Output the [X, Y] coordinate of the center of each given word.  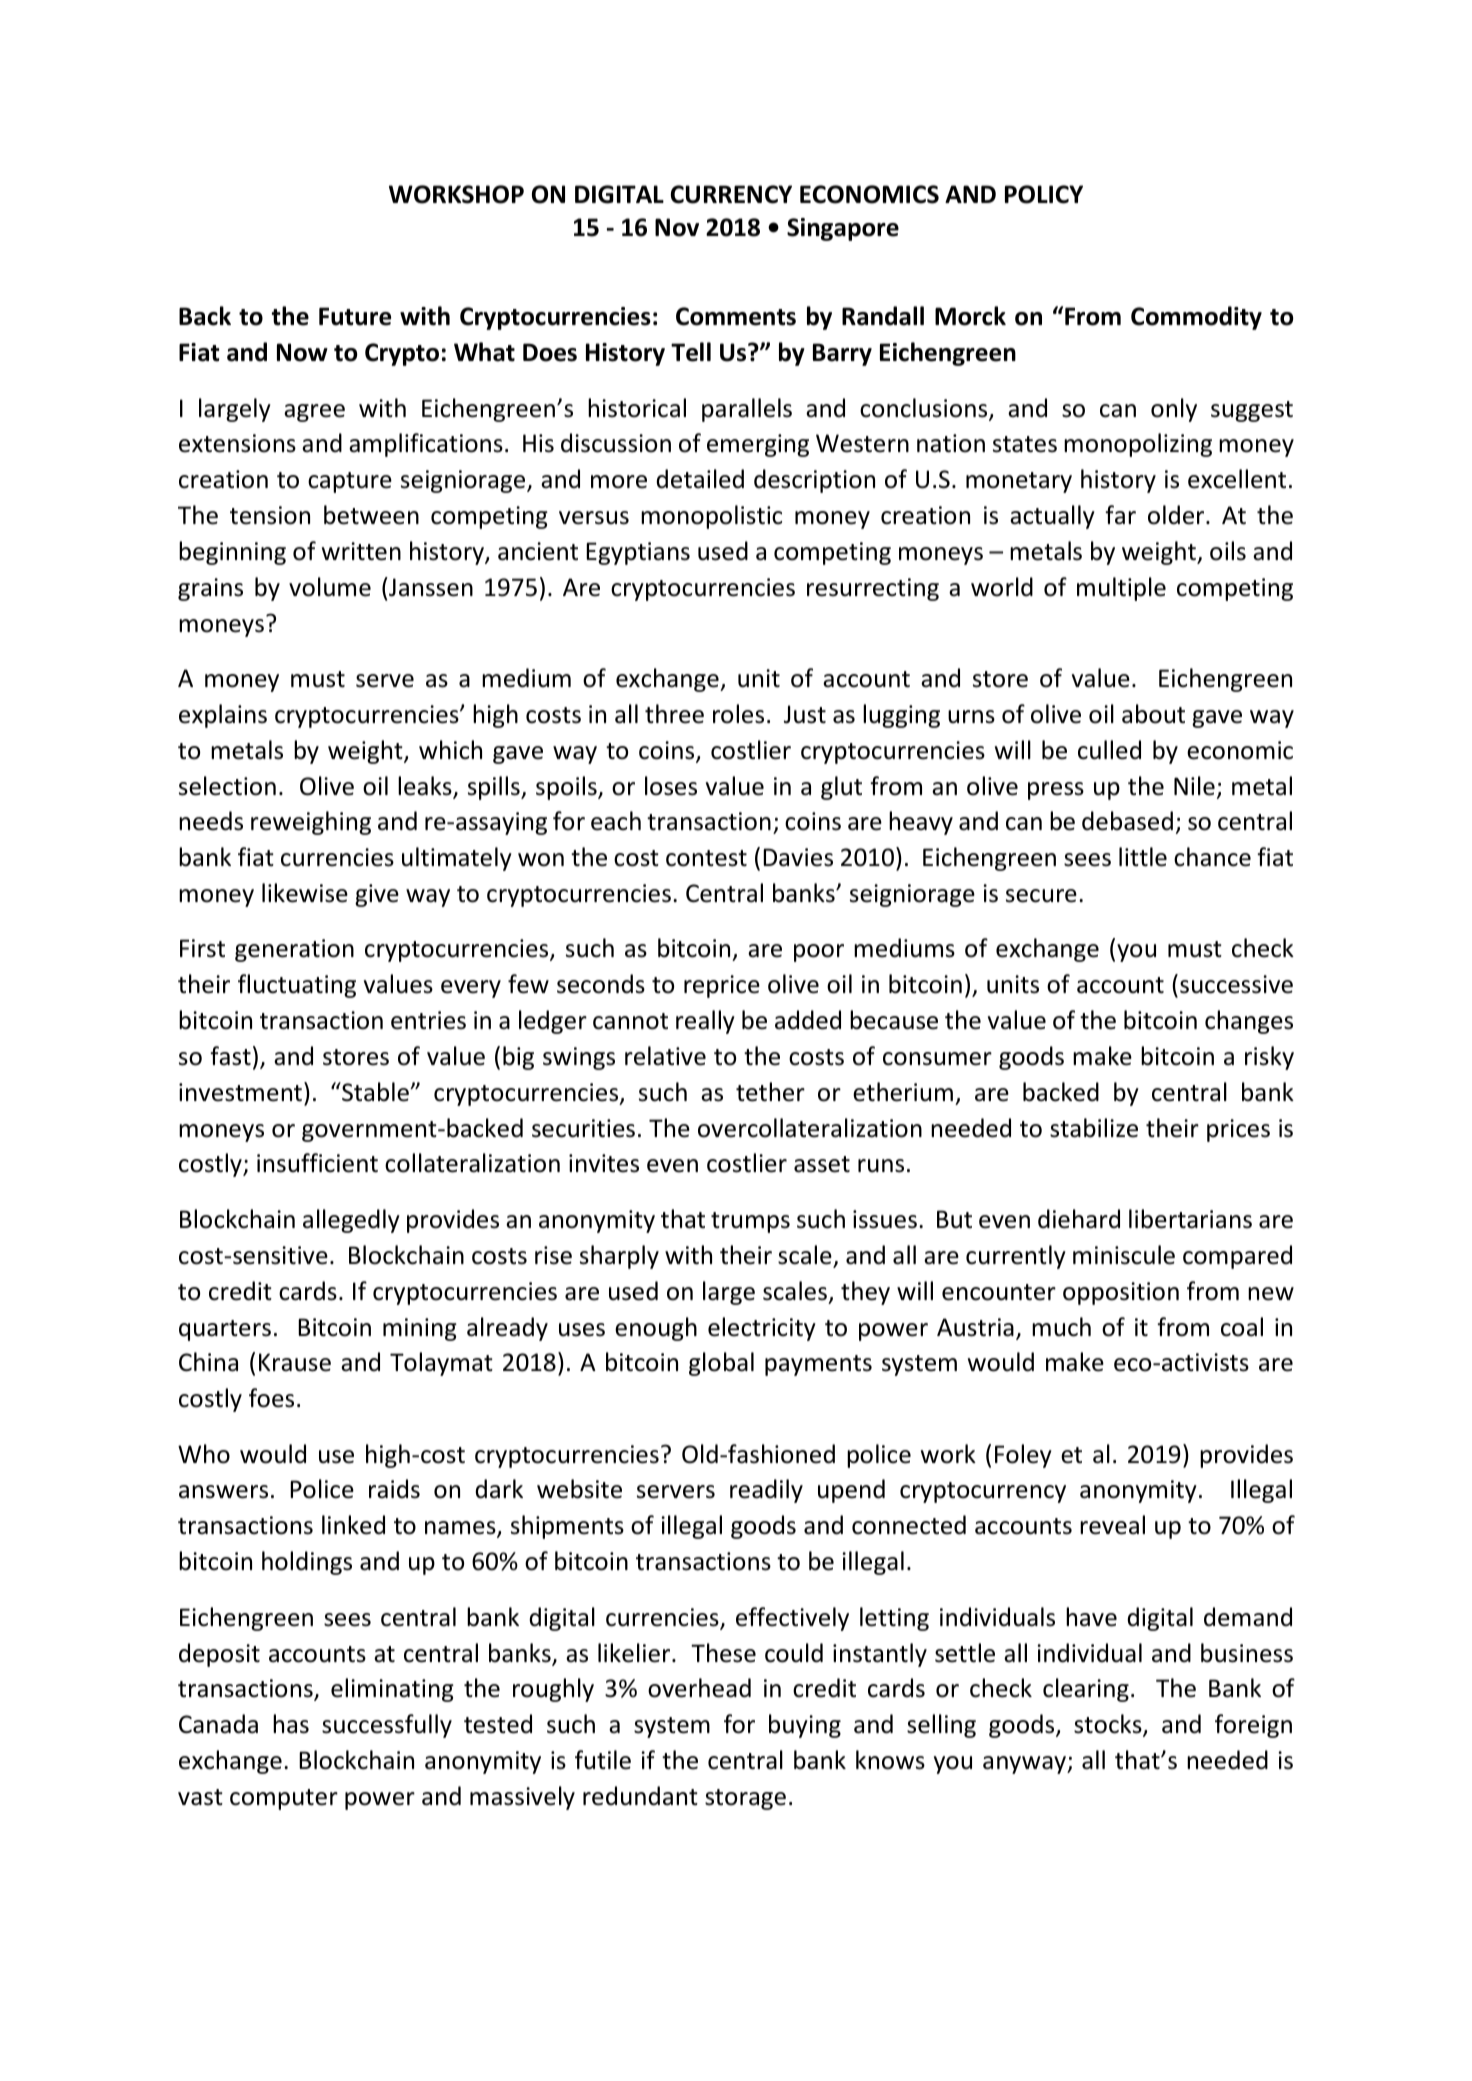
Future [355, 316]
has [291, 1724]
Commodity [1196, 318]
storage [745, 1799]
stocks [1109, 1725]
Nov [677, 227]
